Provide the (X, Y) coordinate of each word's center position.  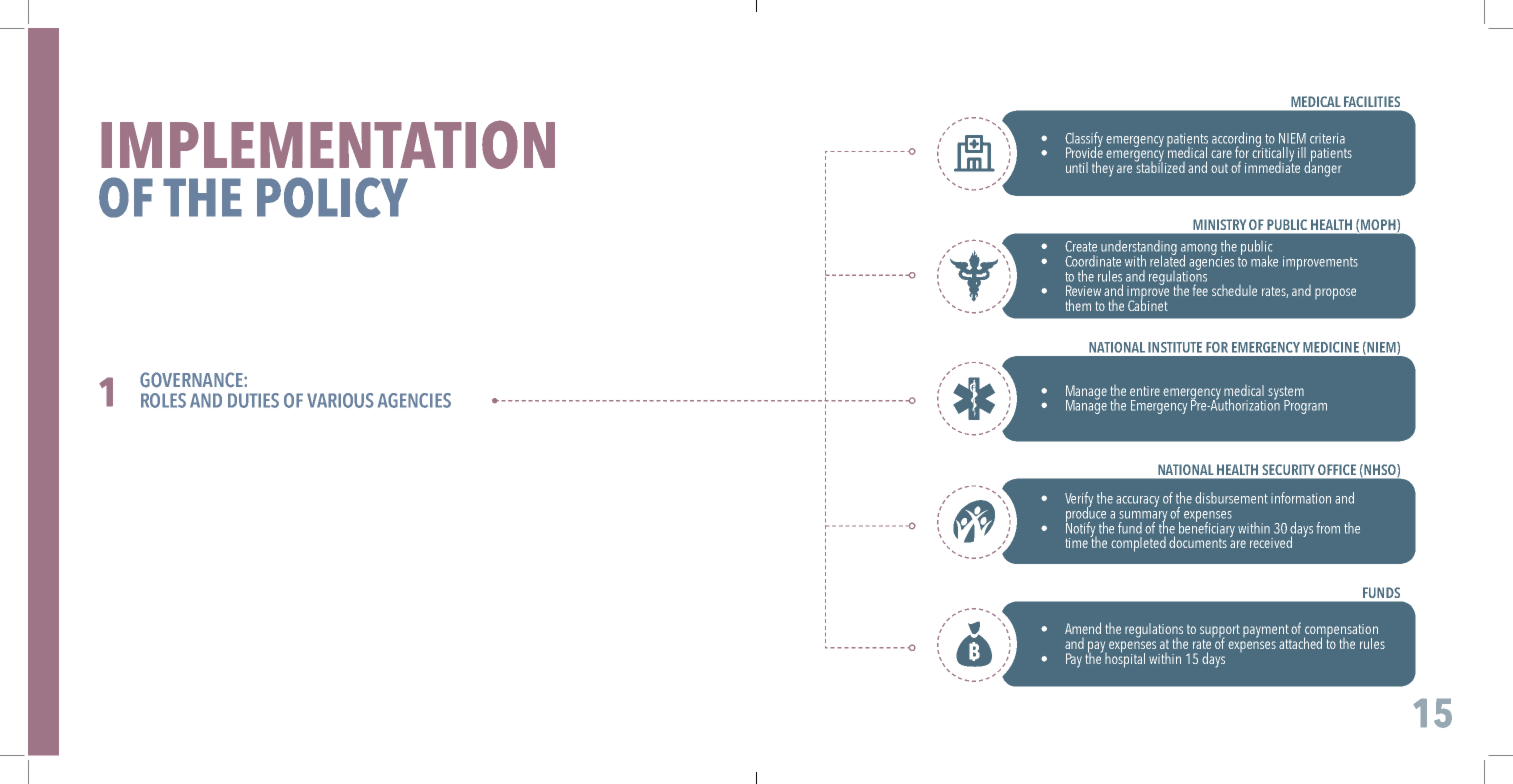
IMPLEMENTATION (328, 144)
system (1286, 394)
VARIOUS (340, 400)
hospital (1125, 659)
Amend (1083, 628)
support (1220, 632)
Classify (1084, 140)
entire (1145, 391)
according (1237, 140)
